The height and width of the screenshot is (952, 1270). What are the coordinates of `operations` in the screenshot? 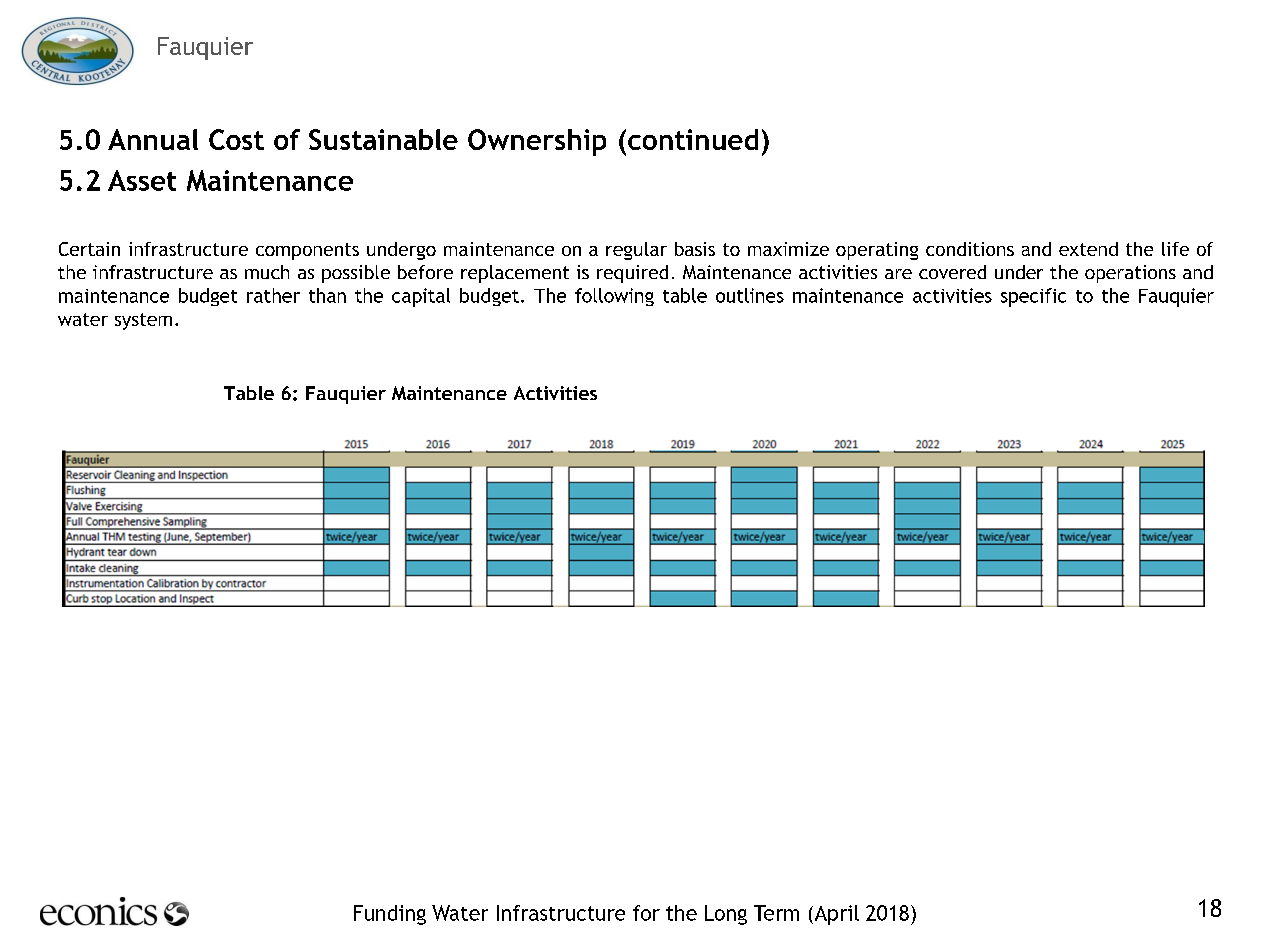 It's located at (1130, 274).
